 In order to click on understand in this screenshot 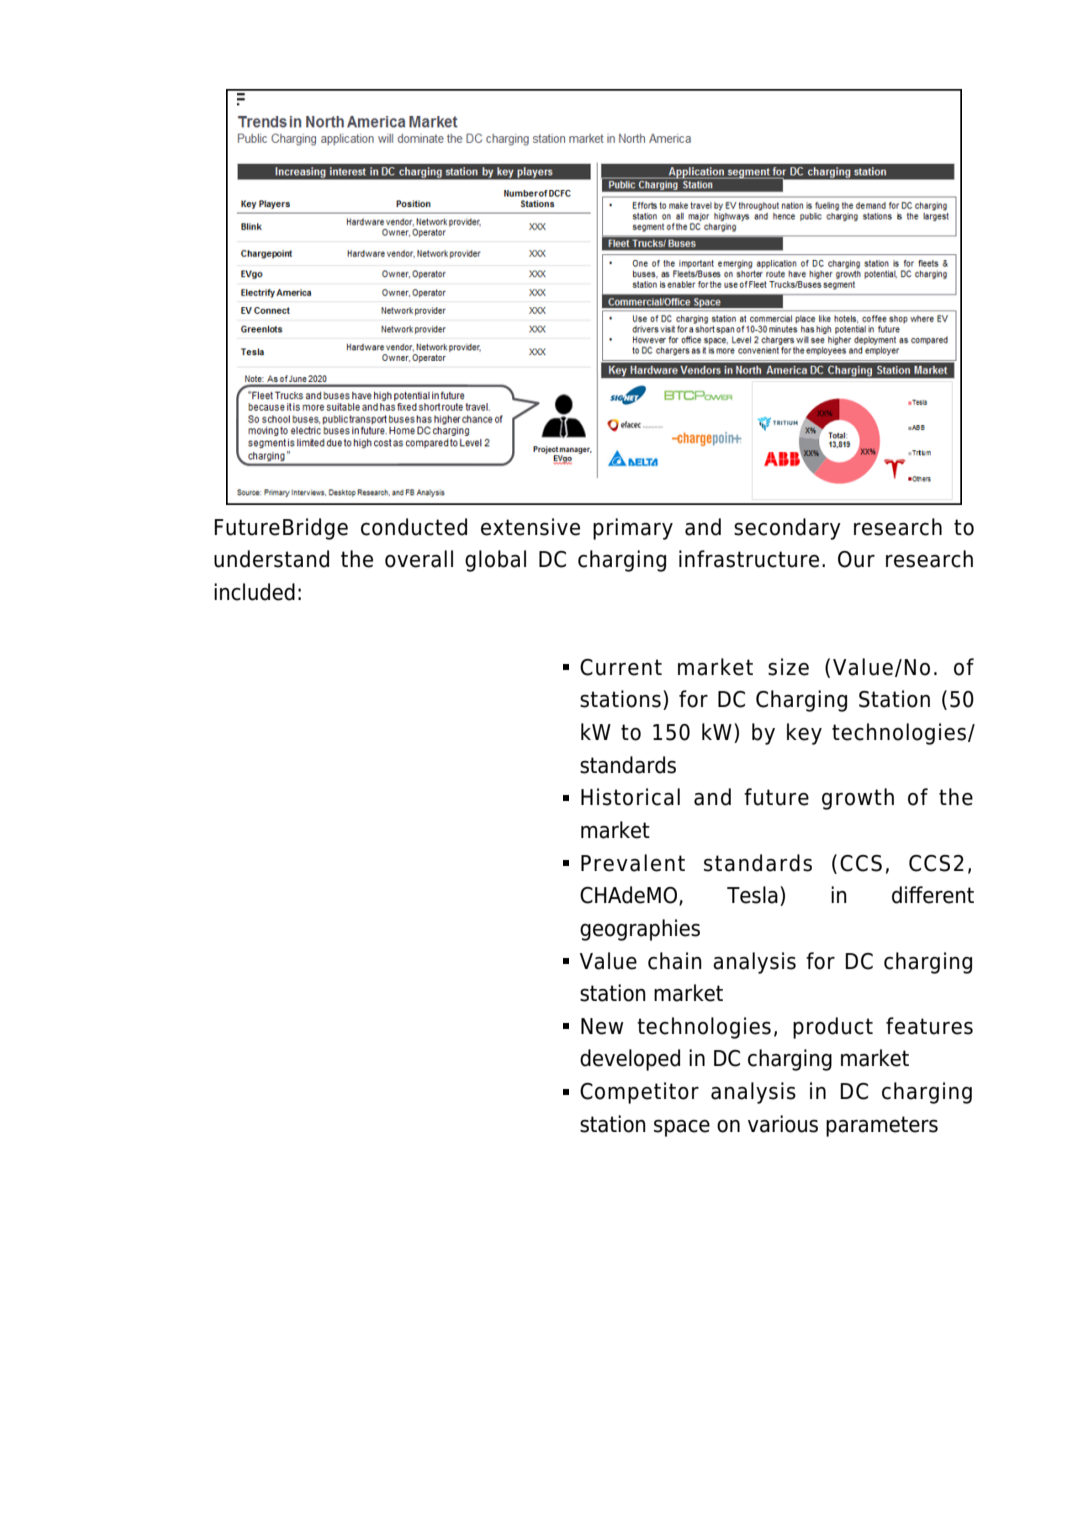, I will do `click(271, 559)`.
